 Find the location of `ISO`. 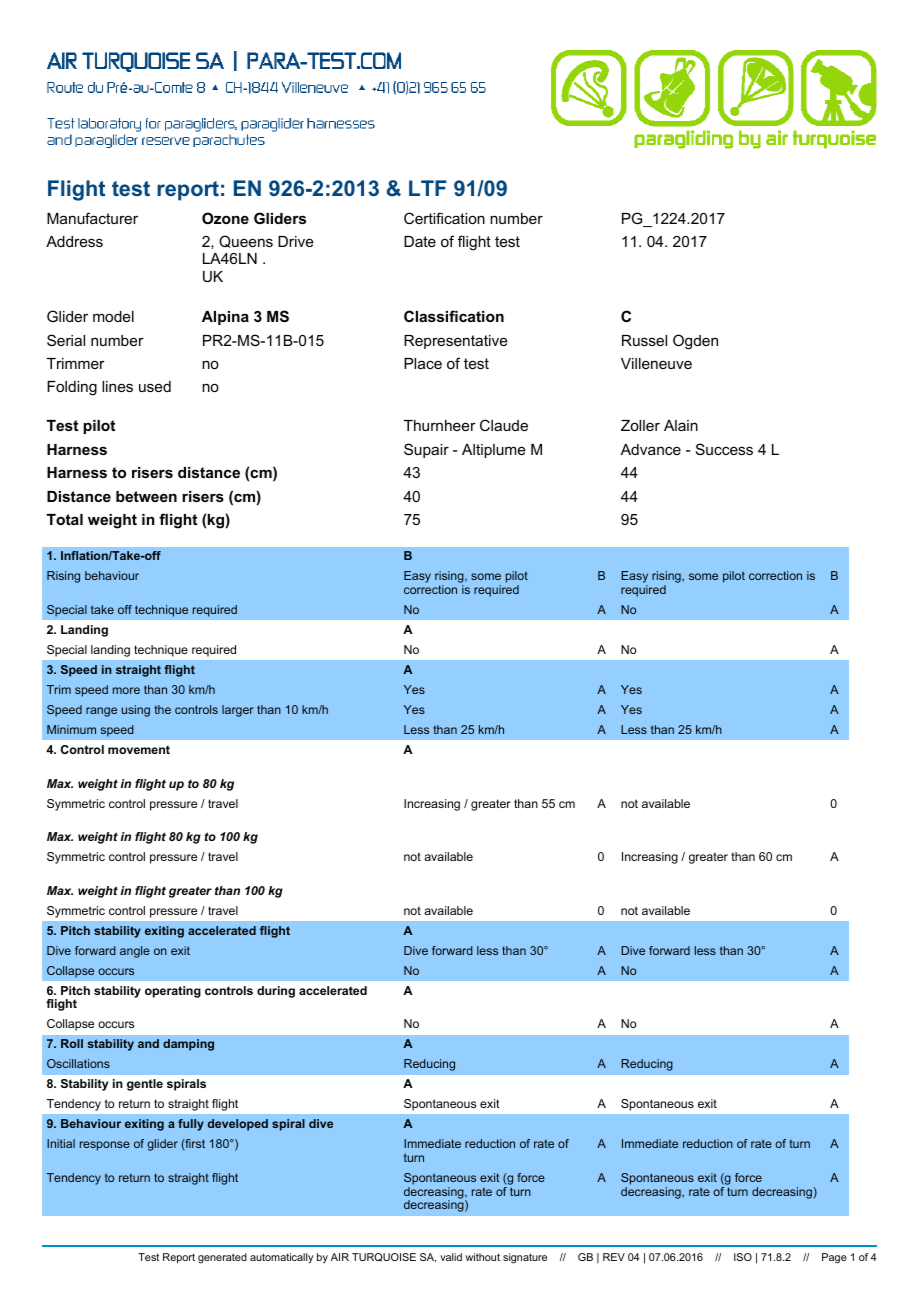

ISO is located at coordinates (743, 1257).
